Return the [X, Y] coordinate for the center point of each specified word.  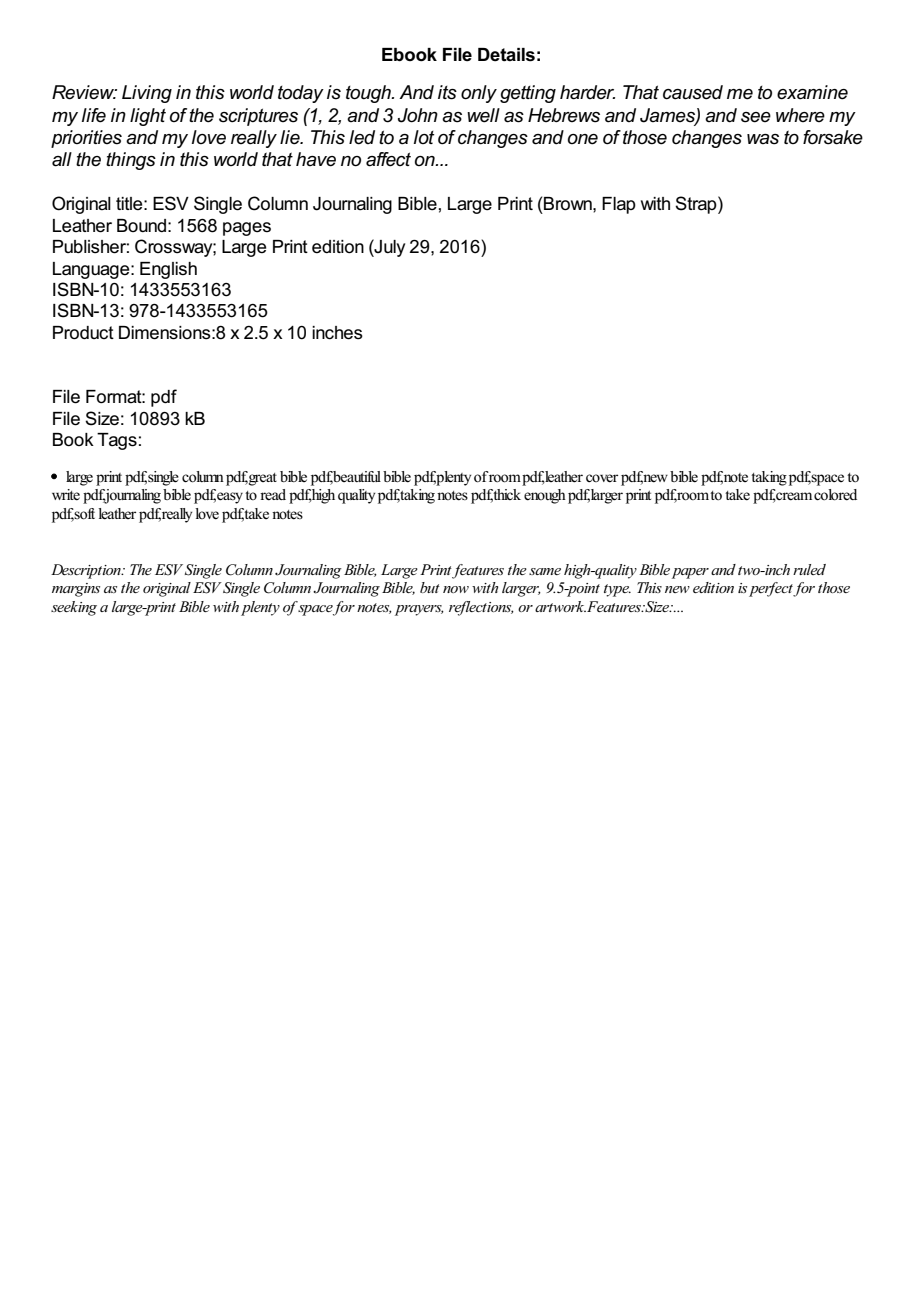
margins [76, 590]
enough [545, 496]
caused [693, 92]
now [456, 589]
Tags [117, 441]
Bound [141, 225]
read [273, 495]
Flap [619, 205]
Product [83, 333]
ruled [809, 569]
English [168, 270]
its [447, 92]
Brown [569, 204]
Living [147, 94]
